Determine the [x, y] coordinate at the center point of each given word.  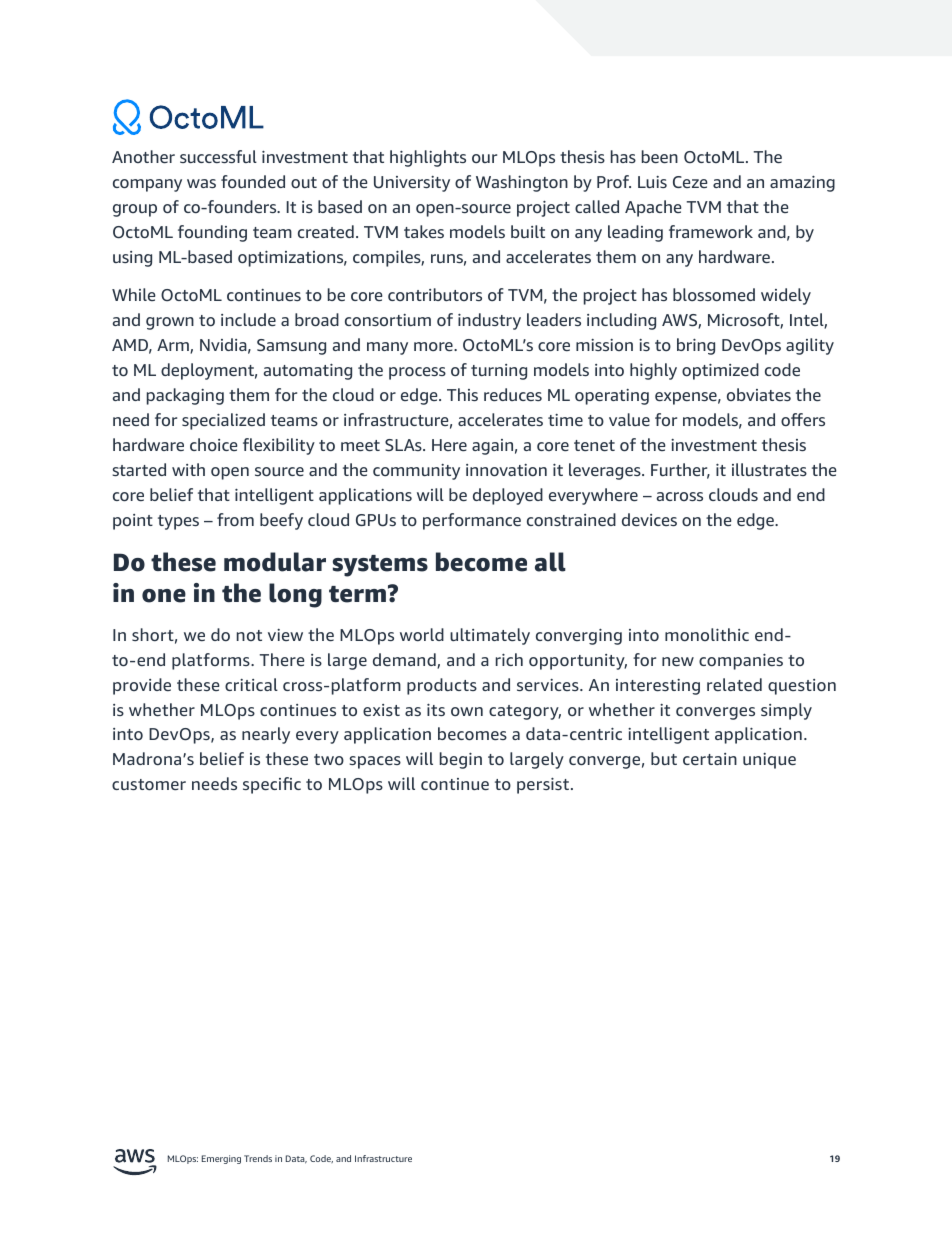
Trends [258, 1158]
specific [272, 785]
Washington [522, 183]
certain [710, 759]
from [235, 519]
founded [253, 181]
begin [461, 760]
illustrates [769, 469]
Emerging [221, 1159]
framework [711, 231]
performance [472, 521]
